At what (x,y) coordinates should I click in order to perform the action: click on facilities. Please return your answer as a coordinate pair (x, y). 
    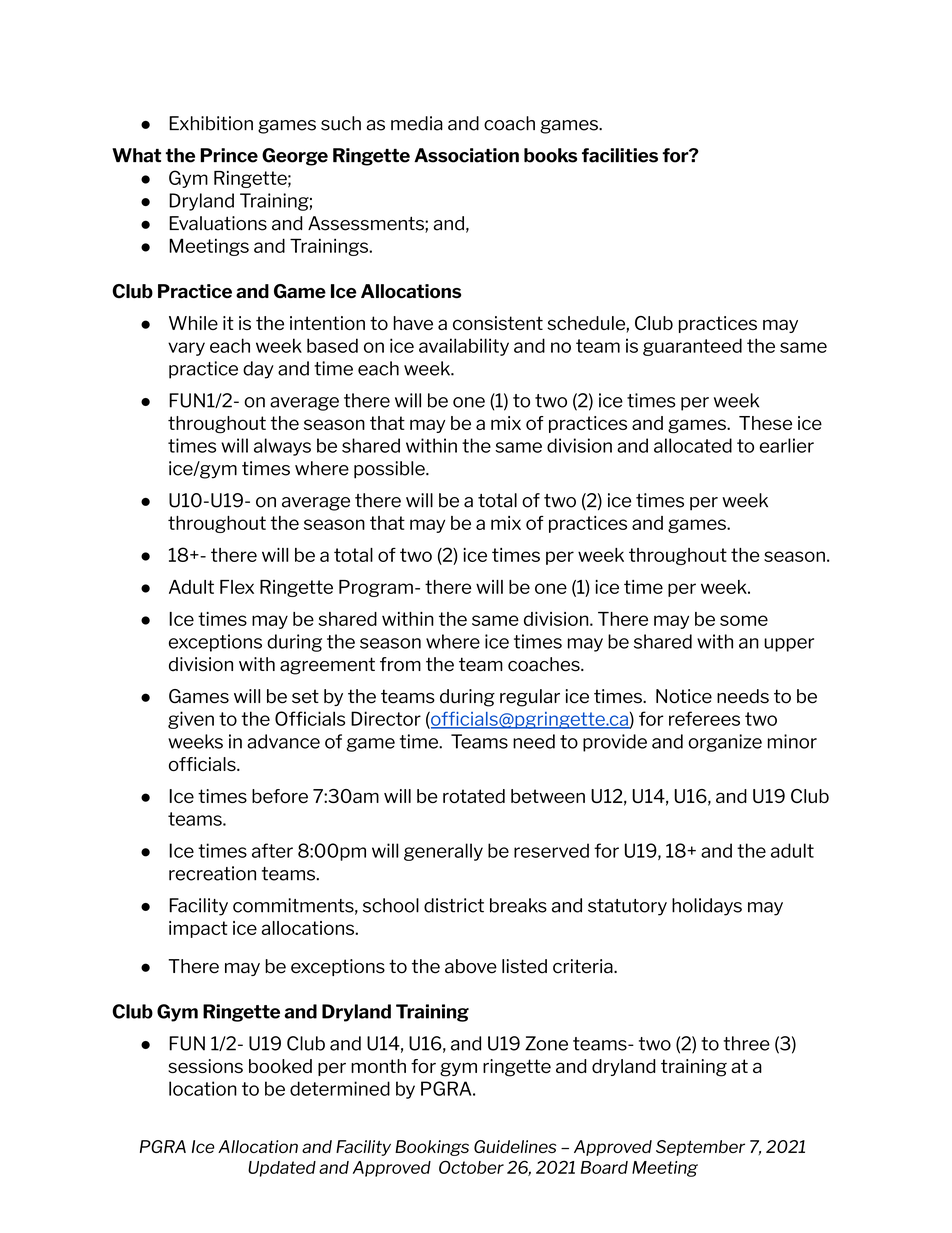
    Looking at the image, I should click on (620, 155).
